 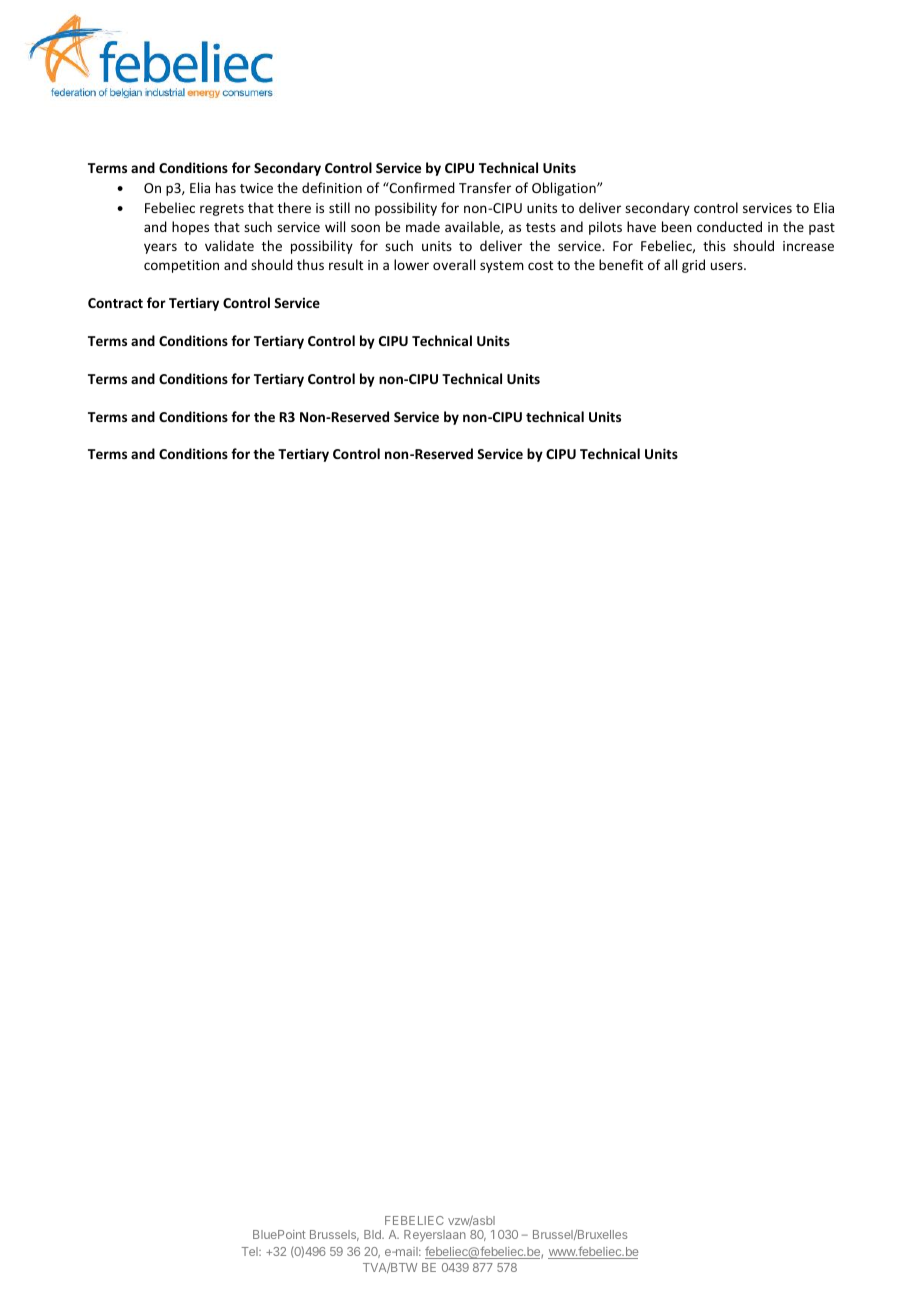 I want to click on hopes, so click(x=190, y=228).
